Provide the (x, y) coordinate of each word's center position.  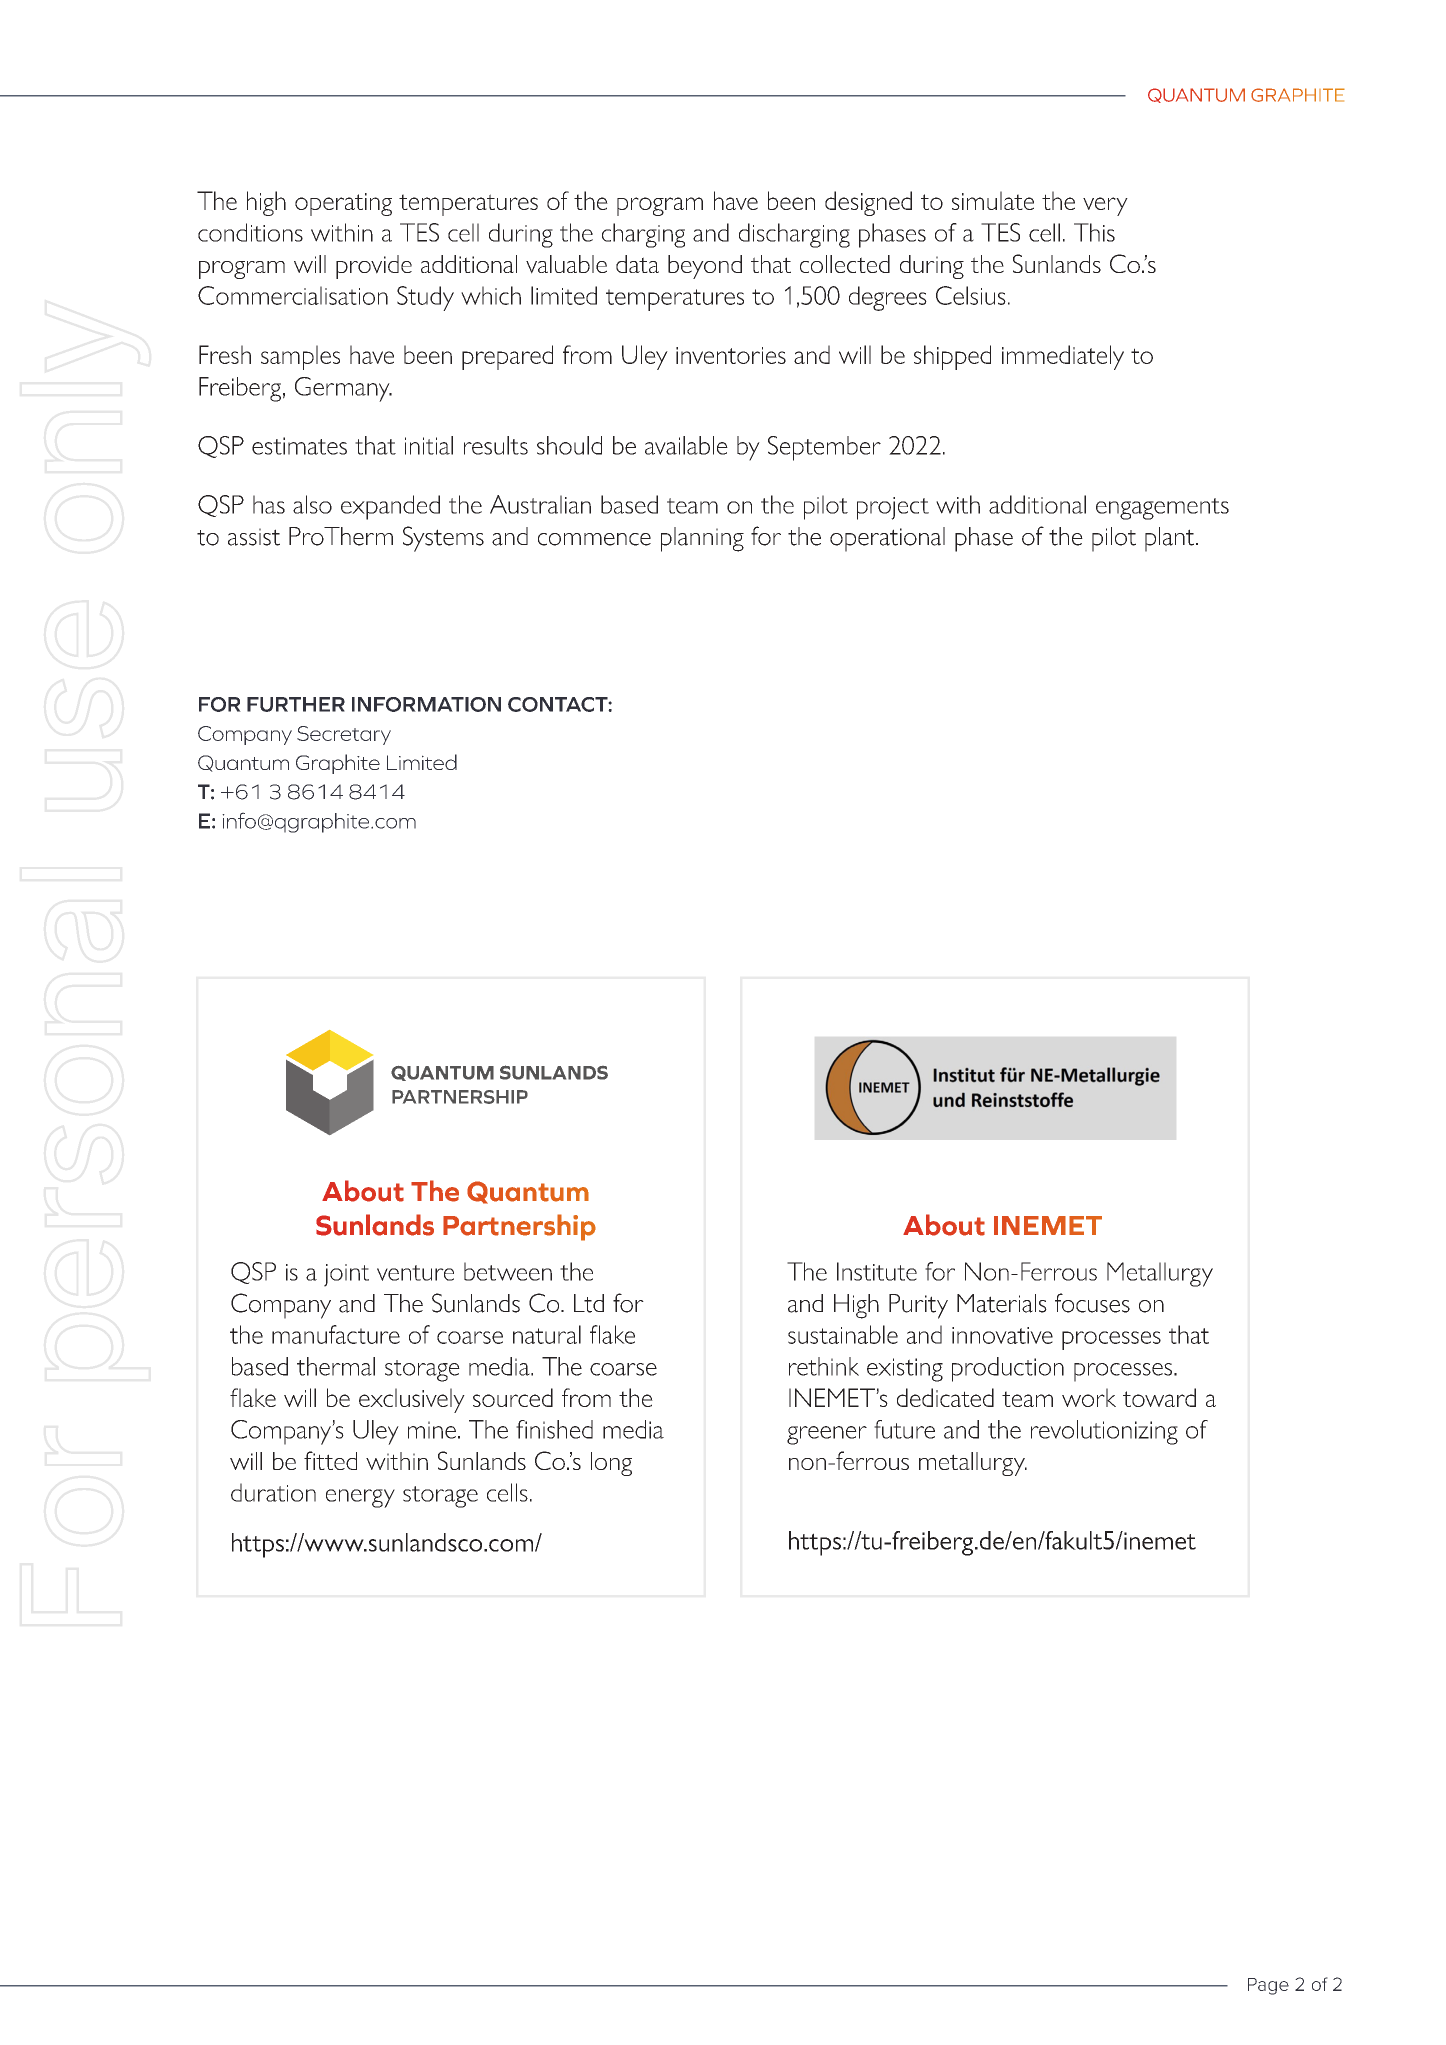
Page (1268, 1986)
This (1094, 232)
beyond (705, 267)
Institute (877, 1271)
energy (360, 1498)
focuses (1092, 1303)
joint (346, 1275)
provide (374, 267)
